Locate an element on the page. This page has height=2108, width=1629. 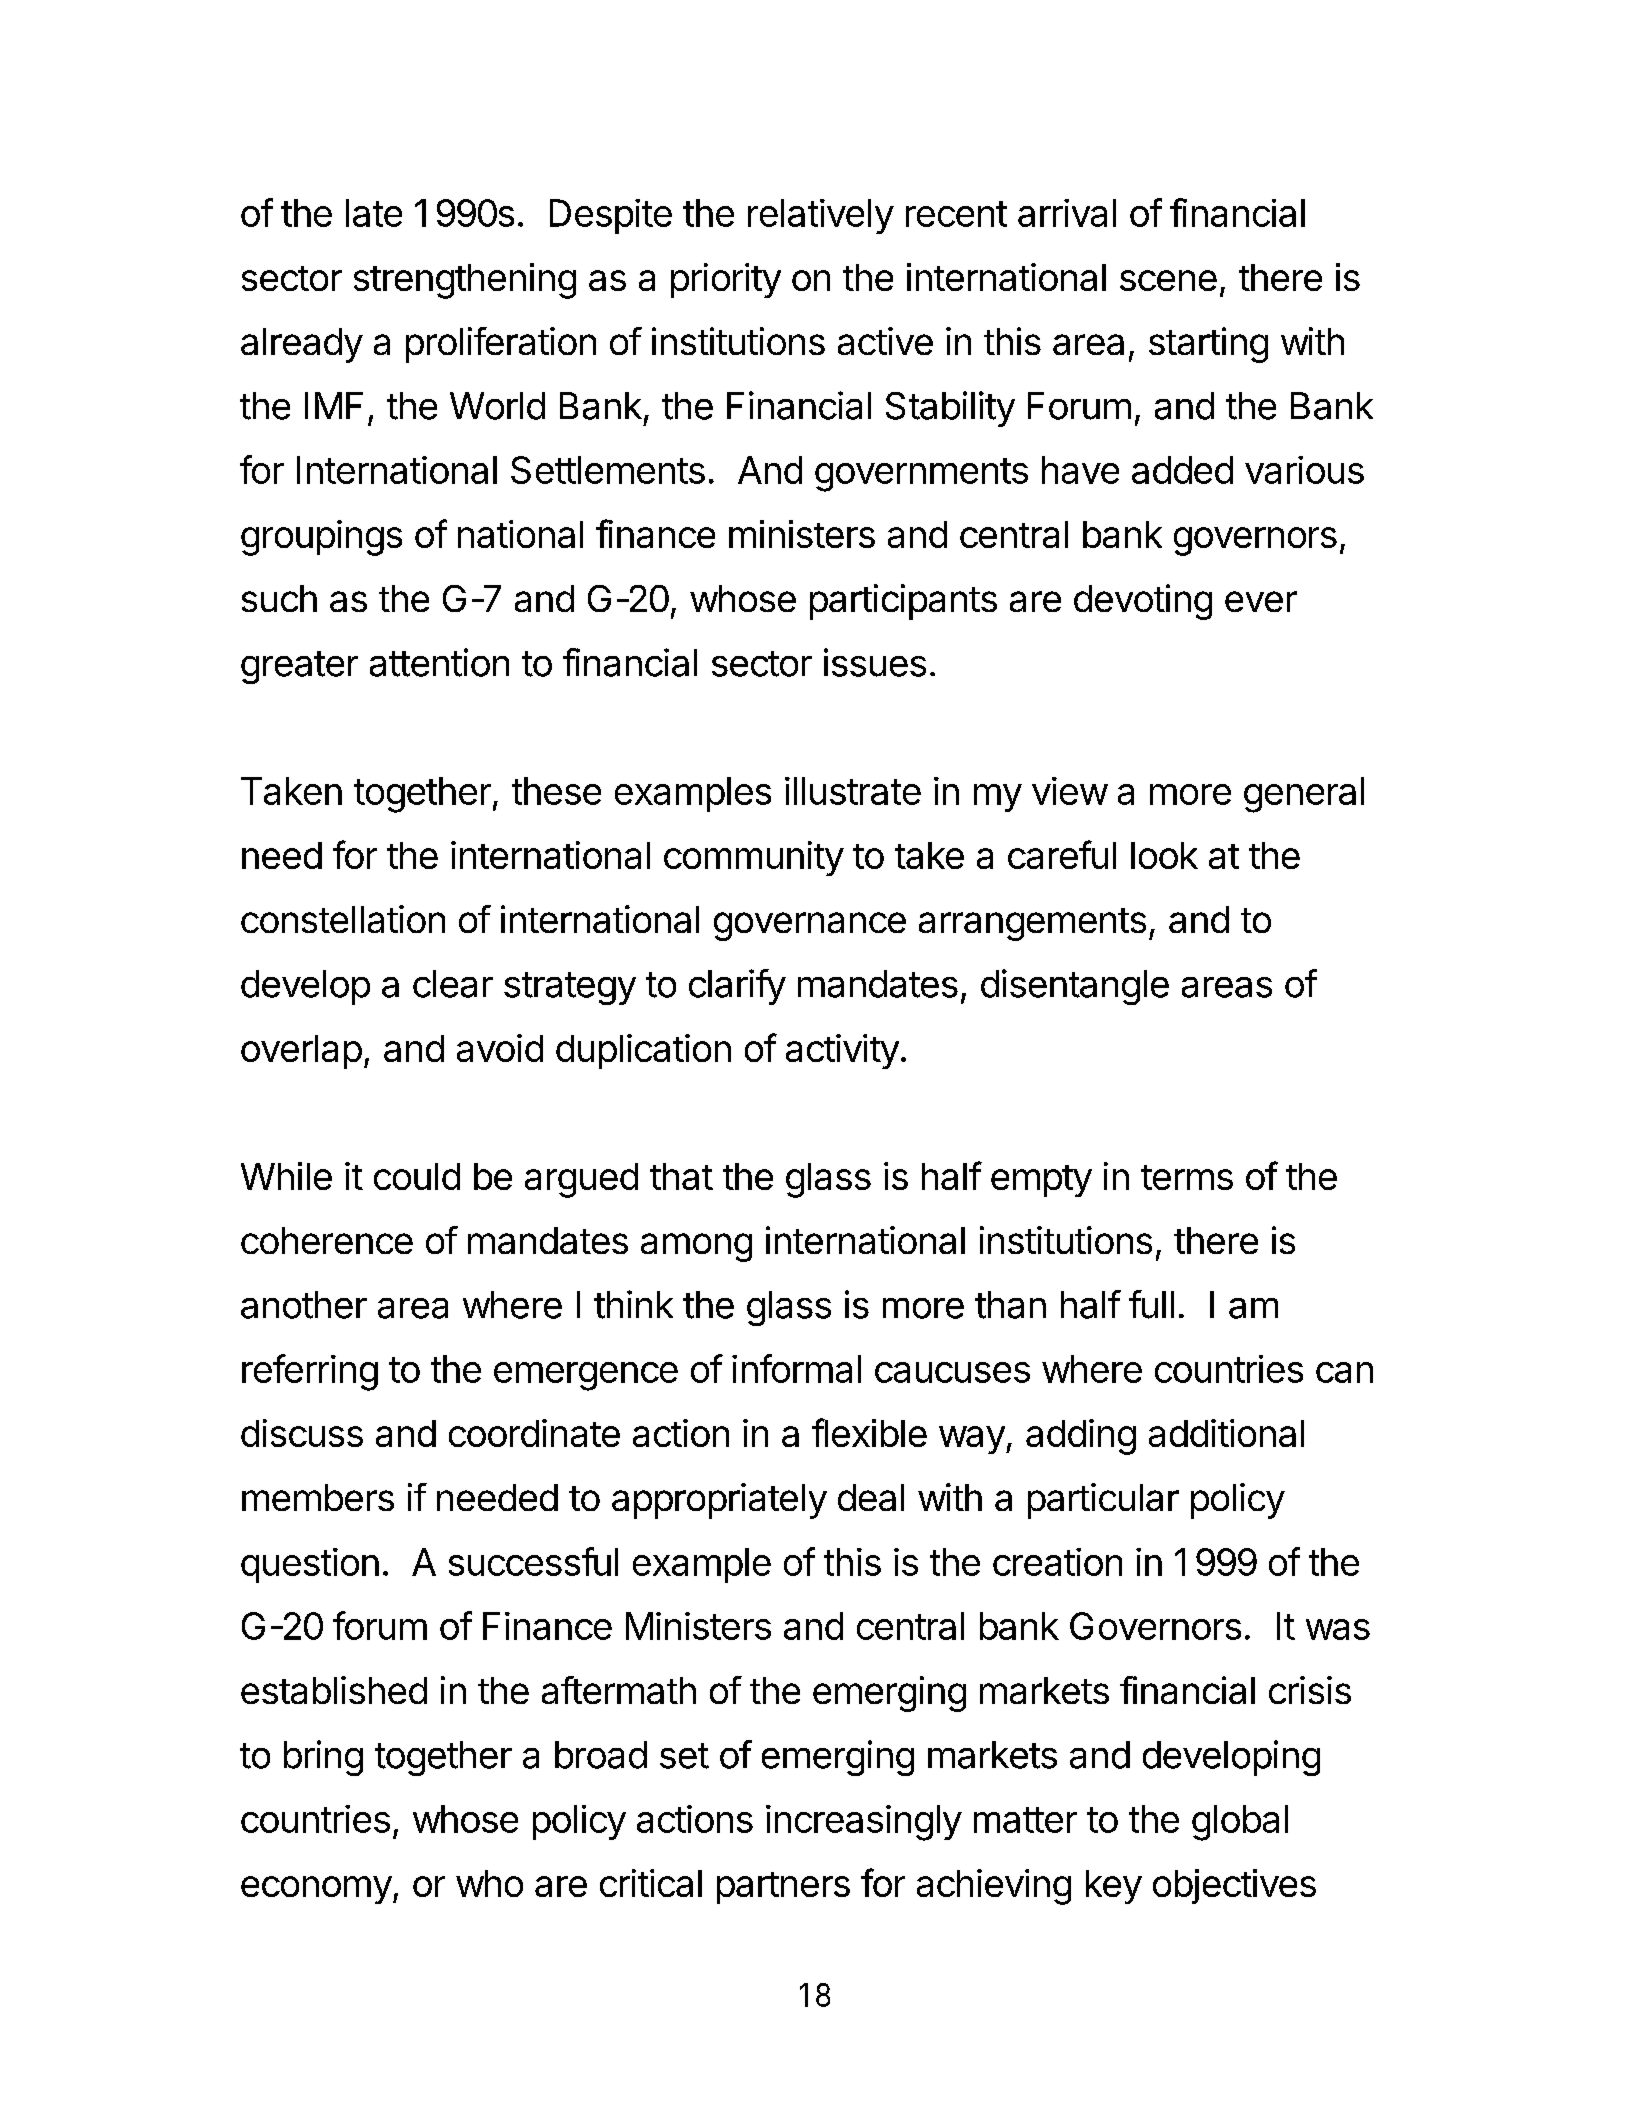
members is located at coordinates (318, 1497).
